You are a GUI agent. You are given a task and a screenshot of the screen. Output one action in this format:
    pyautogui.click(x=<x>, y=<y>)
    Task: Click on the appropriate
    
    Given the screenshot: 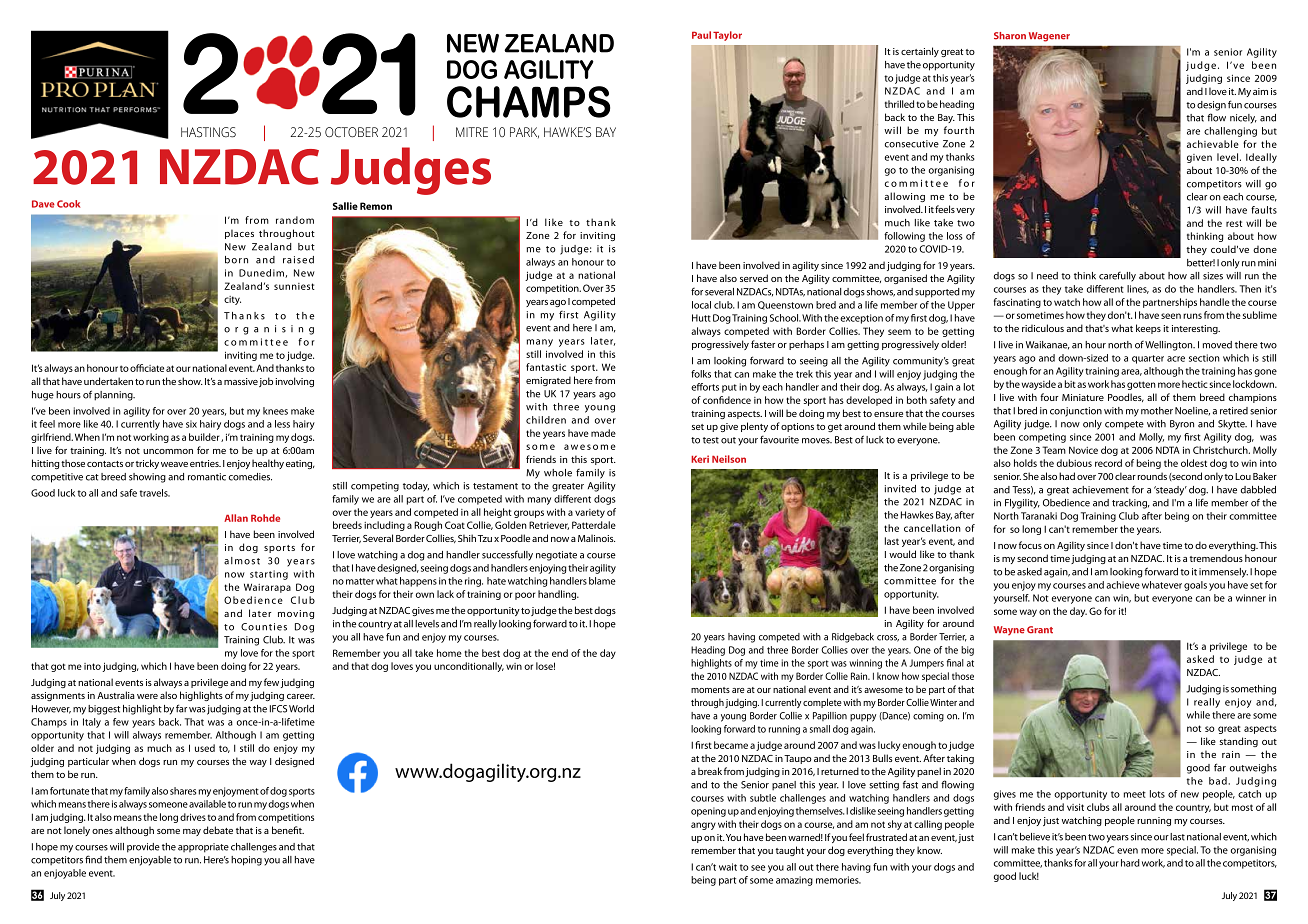 What is the action you would take?
    pyautogui.click(x=203, y=848)
